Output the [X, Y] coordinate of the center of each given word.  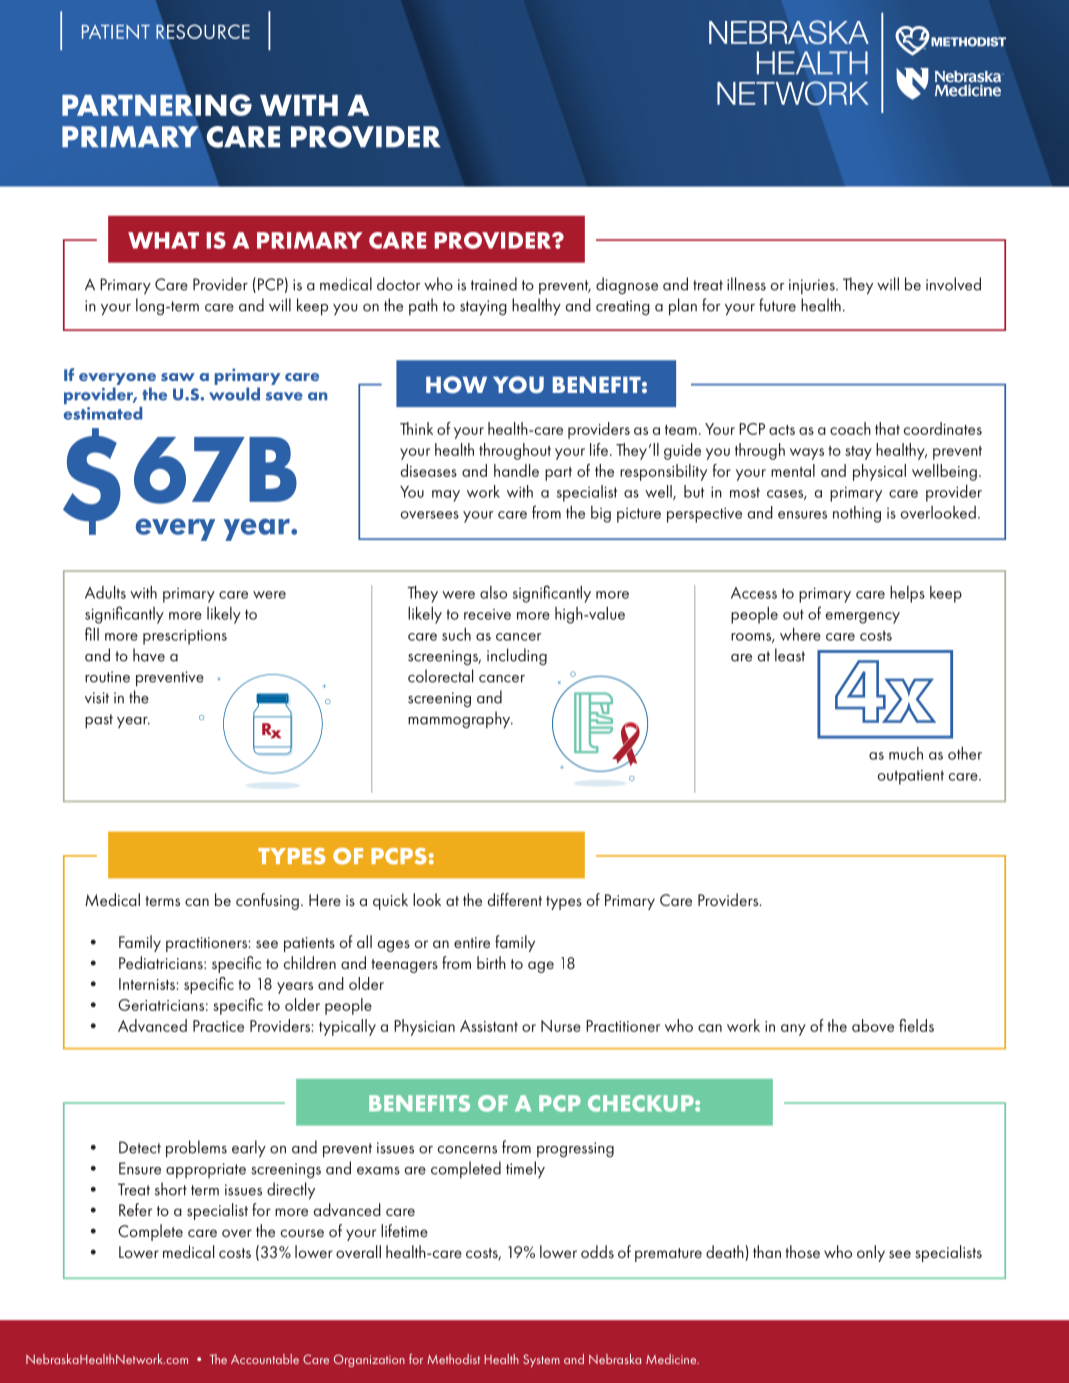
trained [494, 284]
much [906, 753]
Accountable [265, 1359]
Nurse [561, 1026]
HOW [456, 385]
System [541, 1360]
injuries [813, 286]
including [517, 656]
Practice [218, 1026]
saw [178, 377]
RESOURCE [203, 31]
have [149, 655]
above [873, 1025]
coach [850, 428]
